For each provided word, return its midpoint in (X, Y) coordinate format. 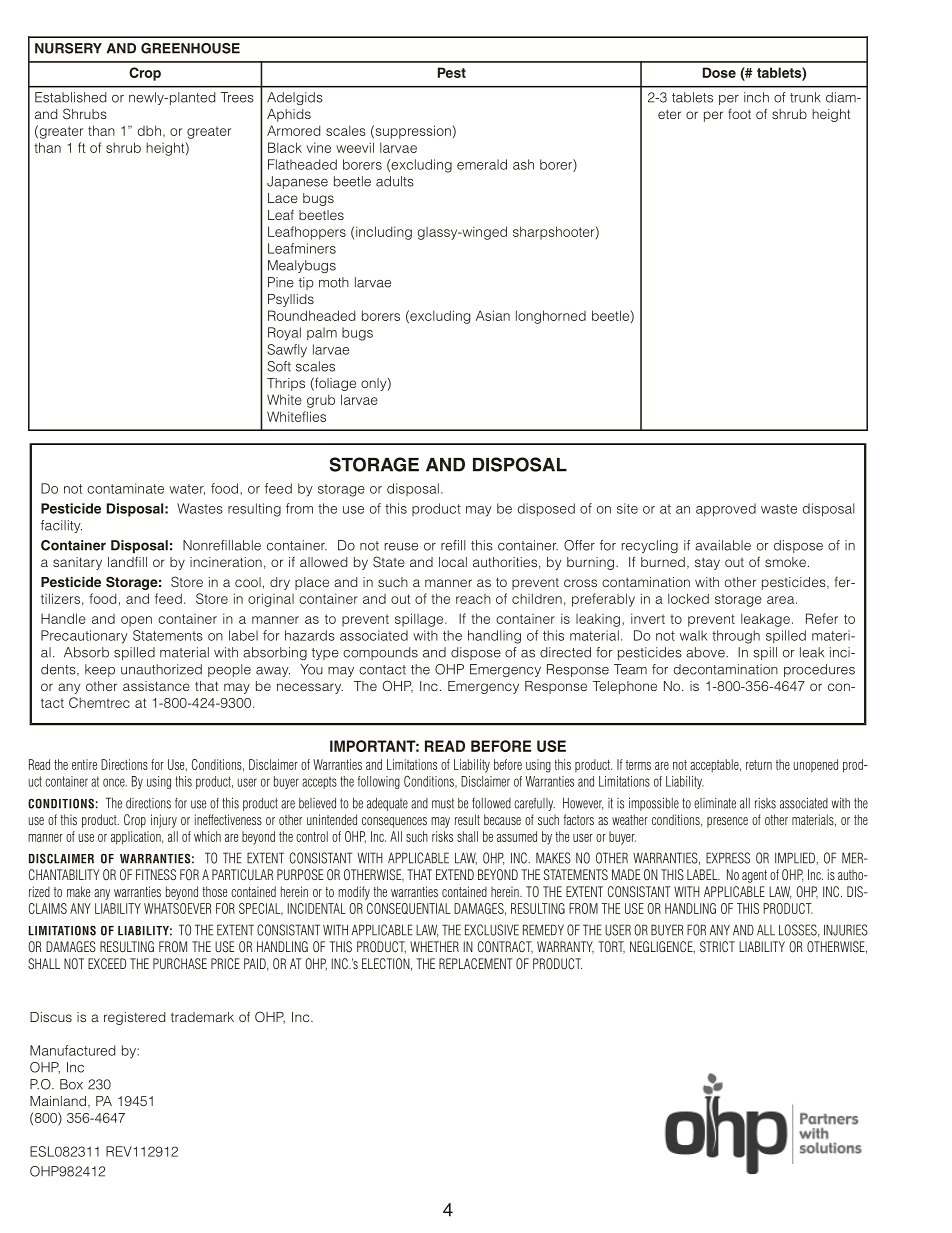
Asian (493, 315)
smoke (785, 562)
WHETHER (434, 946)
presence (727, 822)
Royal (284, 334)
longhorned (551, 317)
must (443, 803)
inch (756, 97)
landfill (127, 561)
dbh (149, 130)
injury (164, 821)
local (453, 562)
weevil (355, 147)
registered (134, 1018)
